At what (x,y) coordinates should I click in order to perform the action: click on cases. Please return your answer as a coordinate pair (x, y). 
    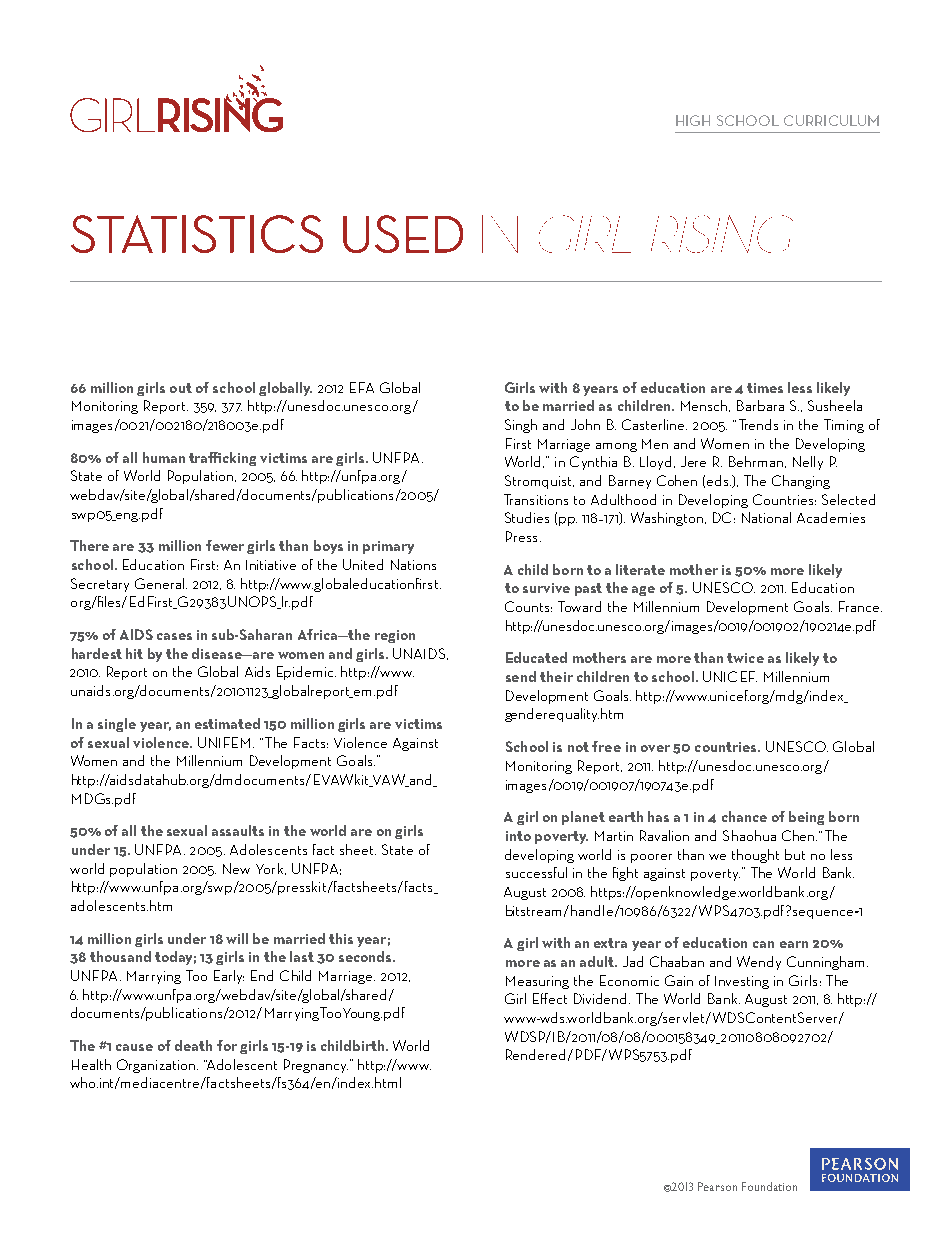
    Looking at the image, I should click on (174, 636).
